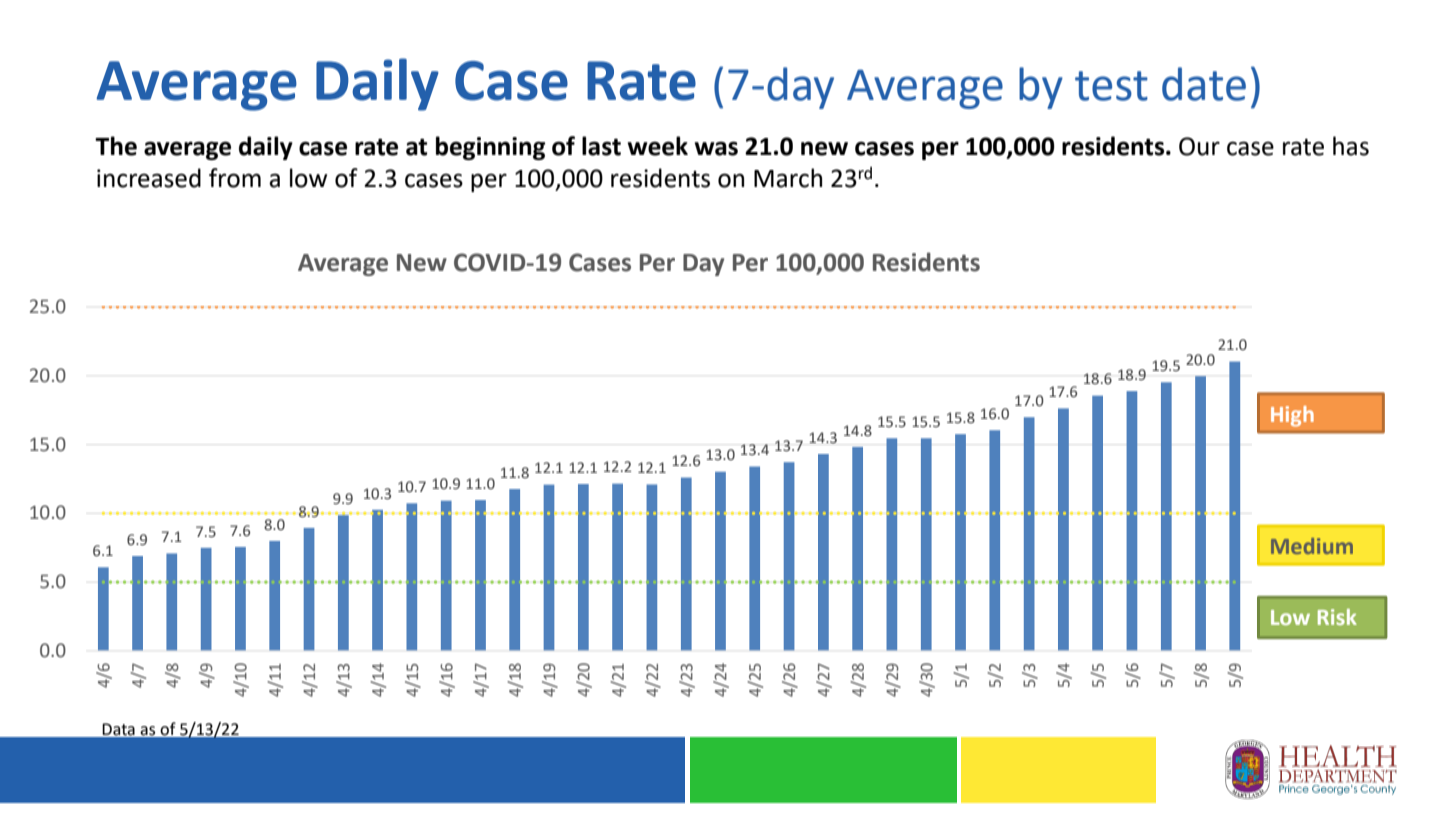  I want to click on Risk, so click(1337, 617).
